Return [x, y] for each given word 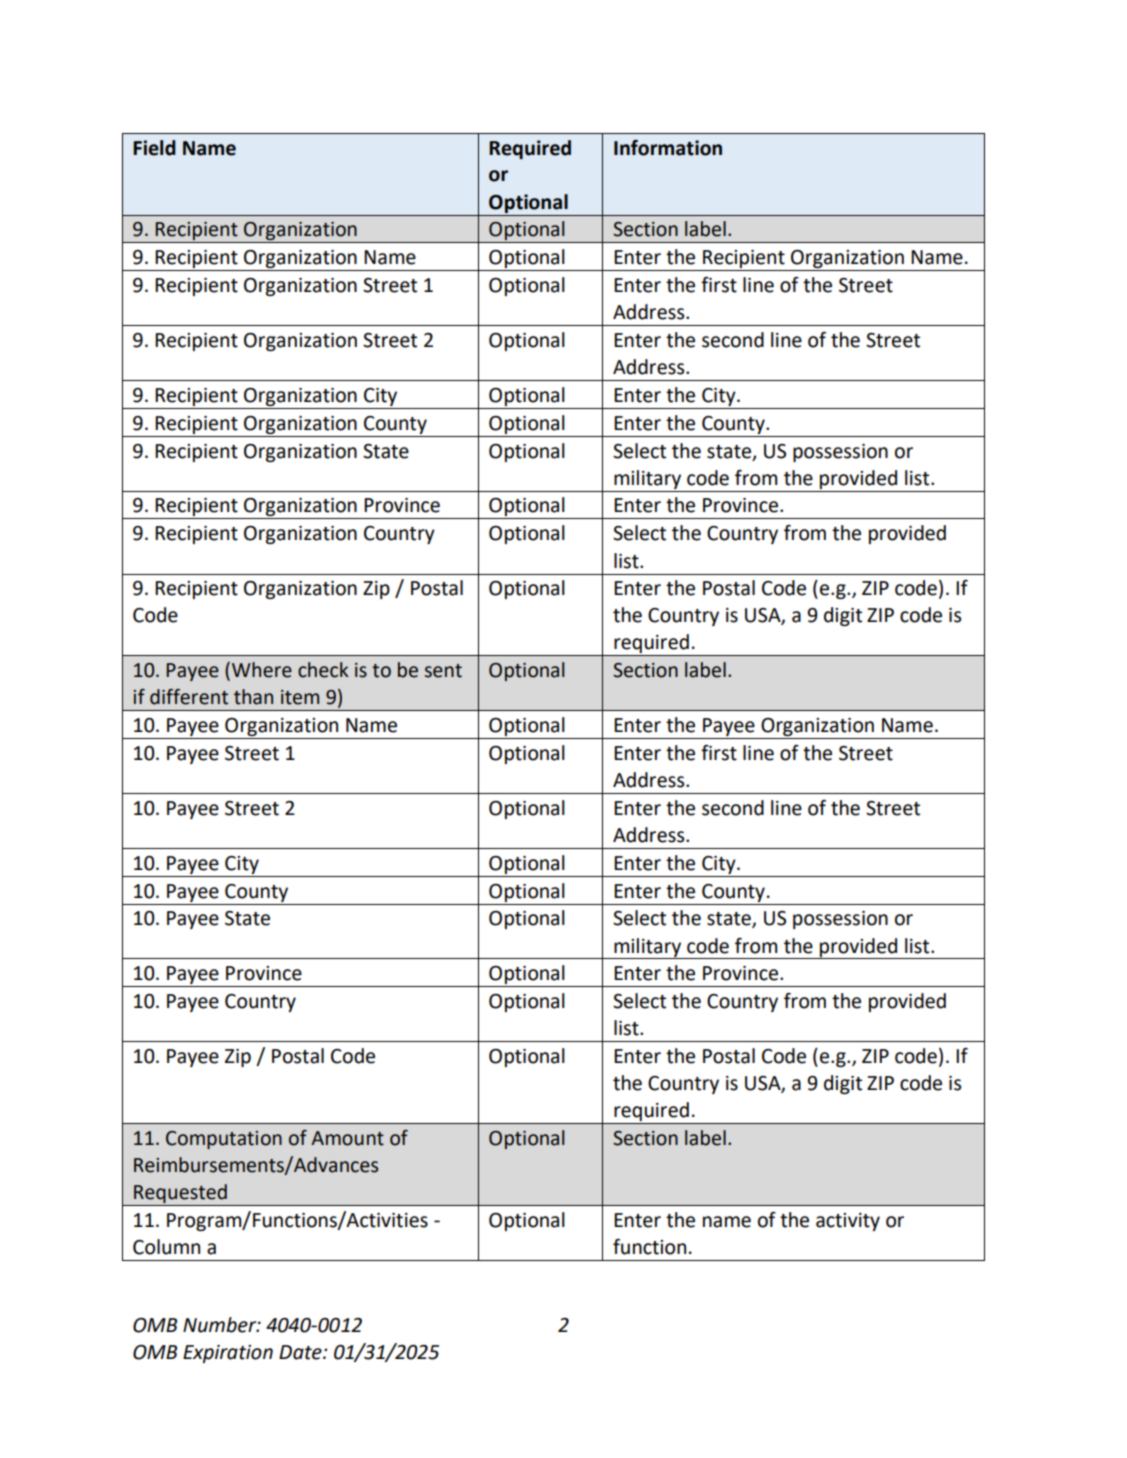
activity [848, 1222]
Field [154, 148]
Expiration [228, 1354]
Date [301, 1352]
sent [443, 671]
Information [668, 148]
